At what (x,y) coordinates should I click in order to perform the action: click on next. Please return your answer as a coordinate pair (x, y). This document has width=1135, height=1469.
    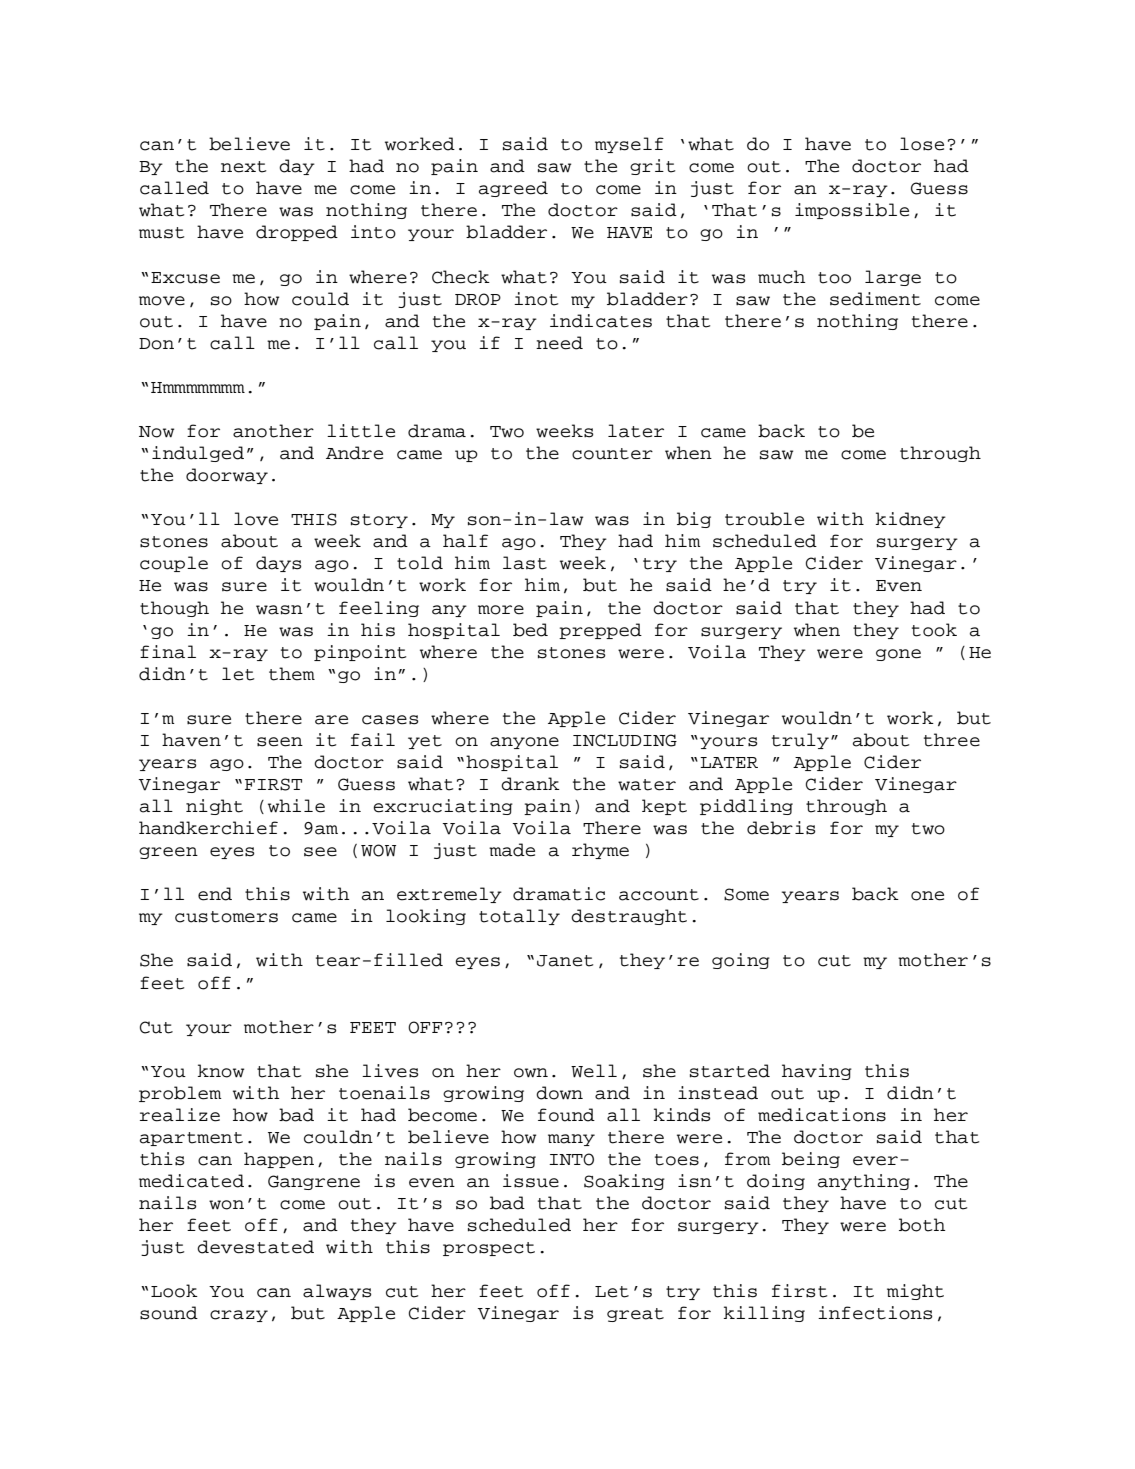
    Looking at the image, I should click on (243, 167).
